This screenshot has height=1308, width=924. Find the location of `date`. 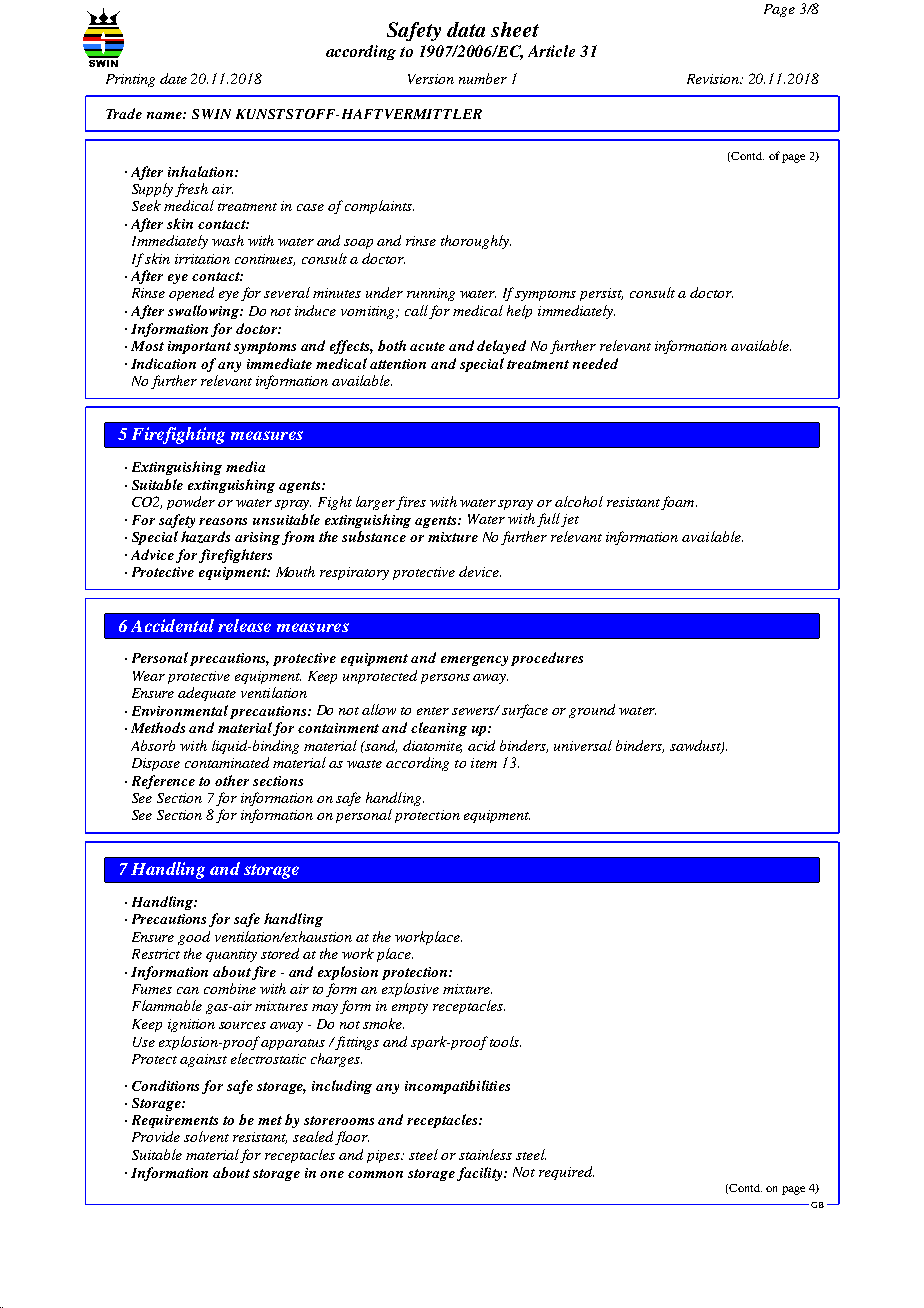

date is located at coordinates (173, 78).
